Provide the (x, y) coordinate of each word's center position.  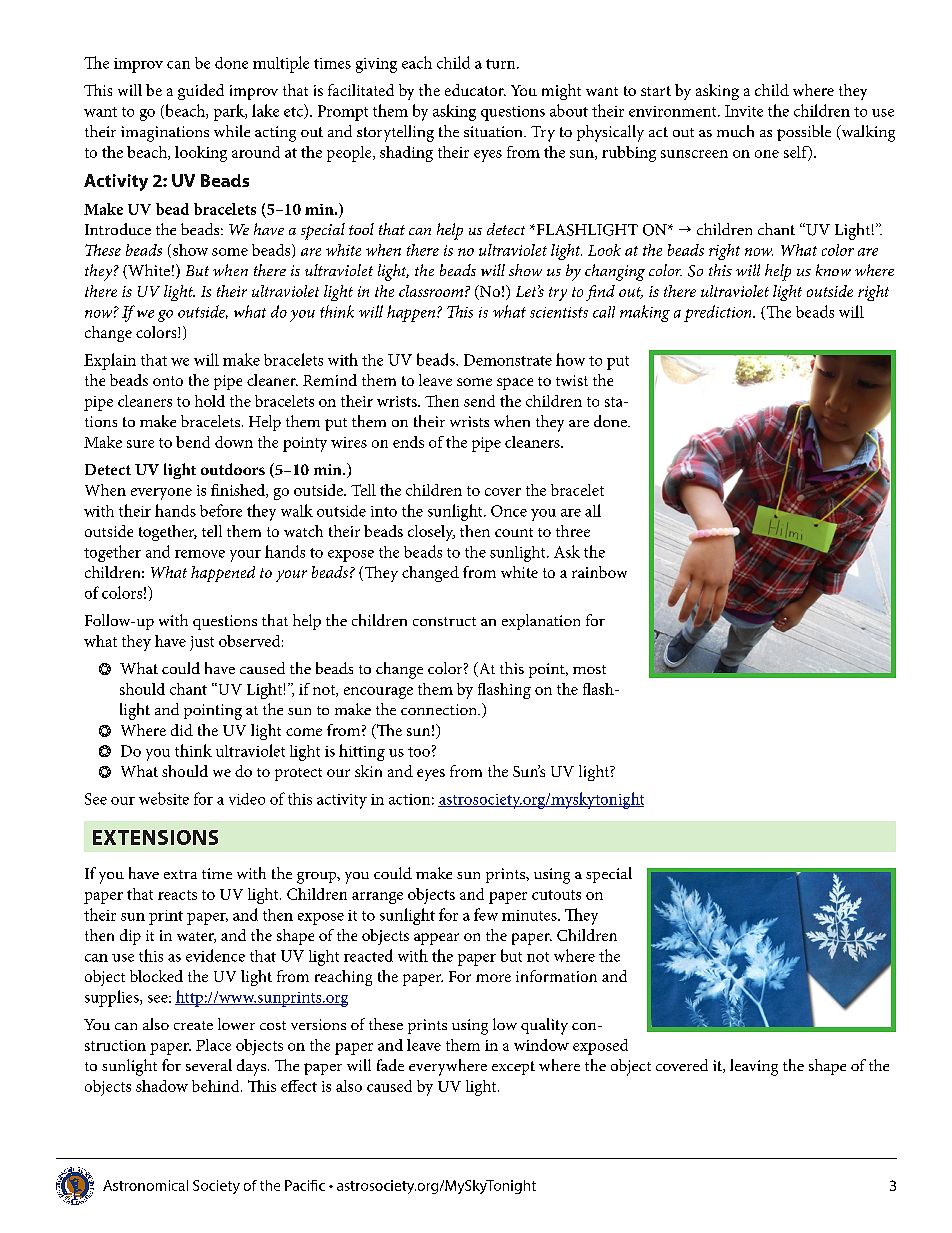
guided (201, 92)
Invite (744, 111)
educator (475, 90)
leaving (754, 1067)
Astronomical (145, 1185)
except (513, 1068)
